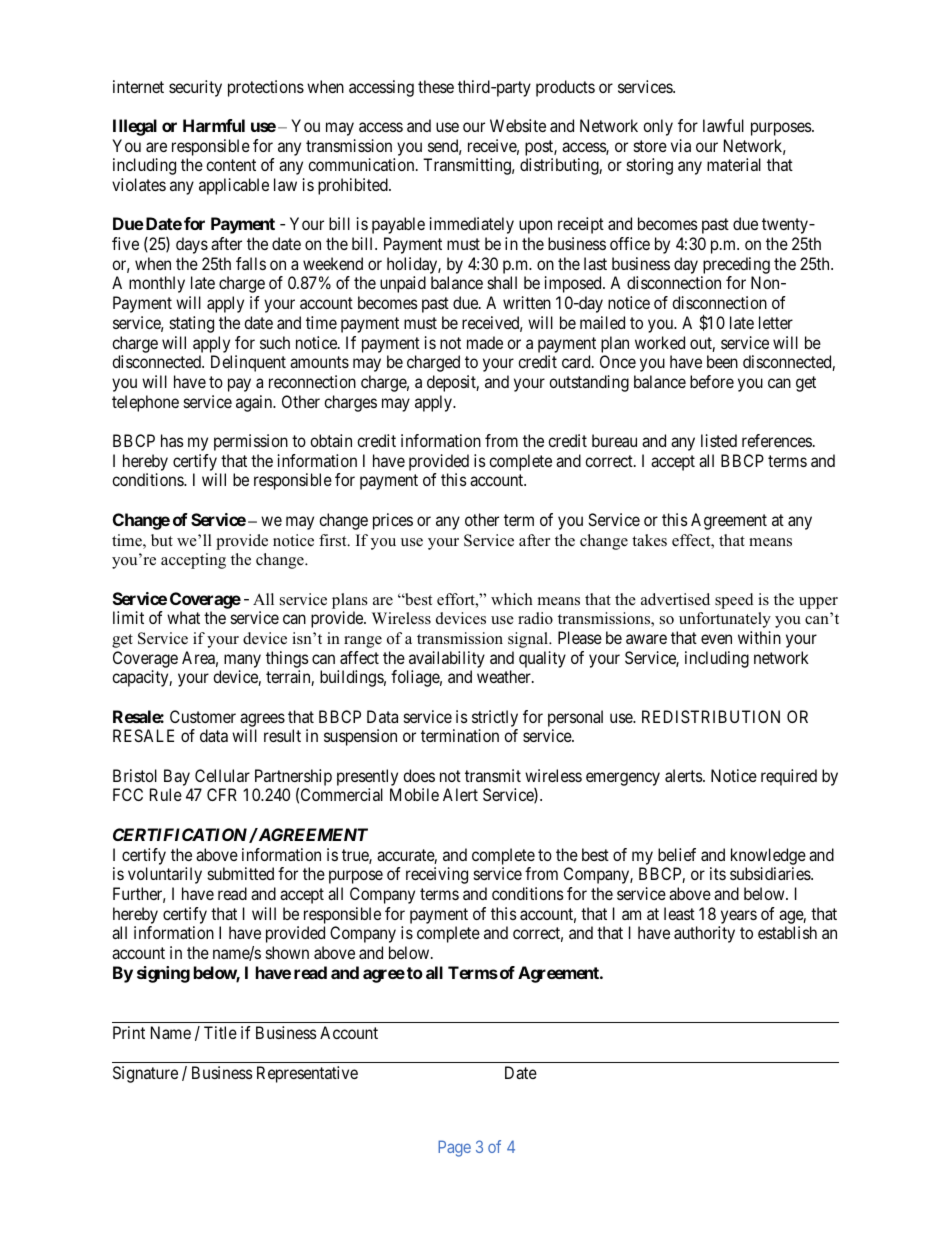 The height and width of the page is (1233, 952). I want to click on Signature, so click(145, 1074).
